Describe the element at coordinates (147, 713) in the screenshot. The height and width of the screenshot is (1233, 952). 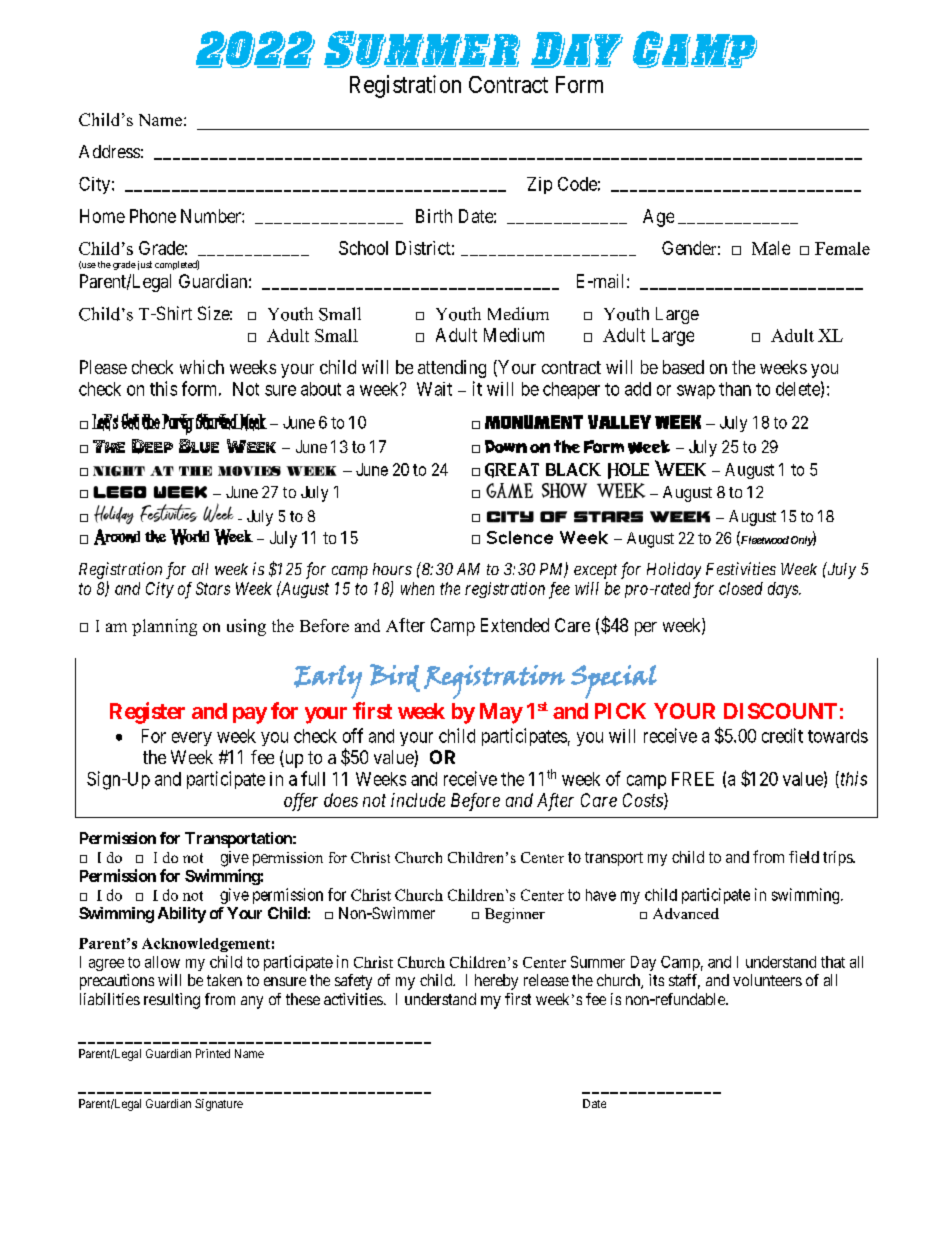
I see `Register` at that location.
